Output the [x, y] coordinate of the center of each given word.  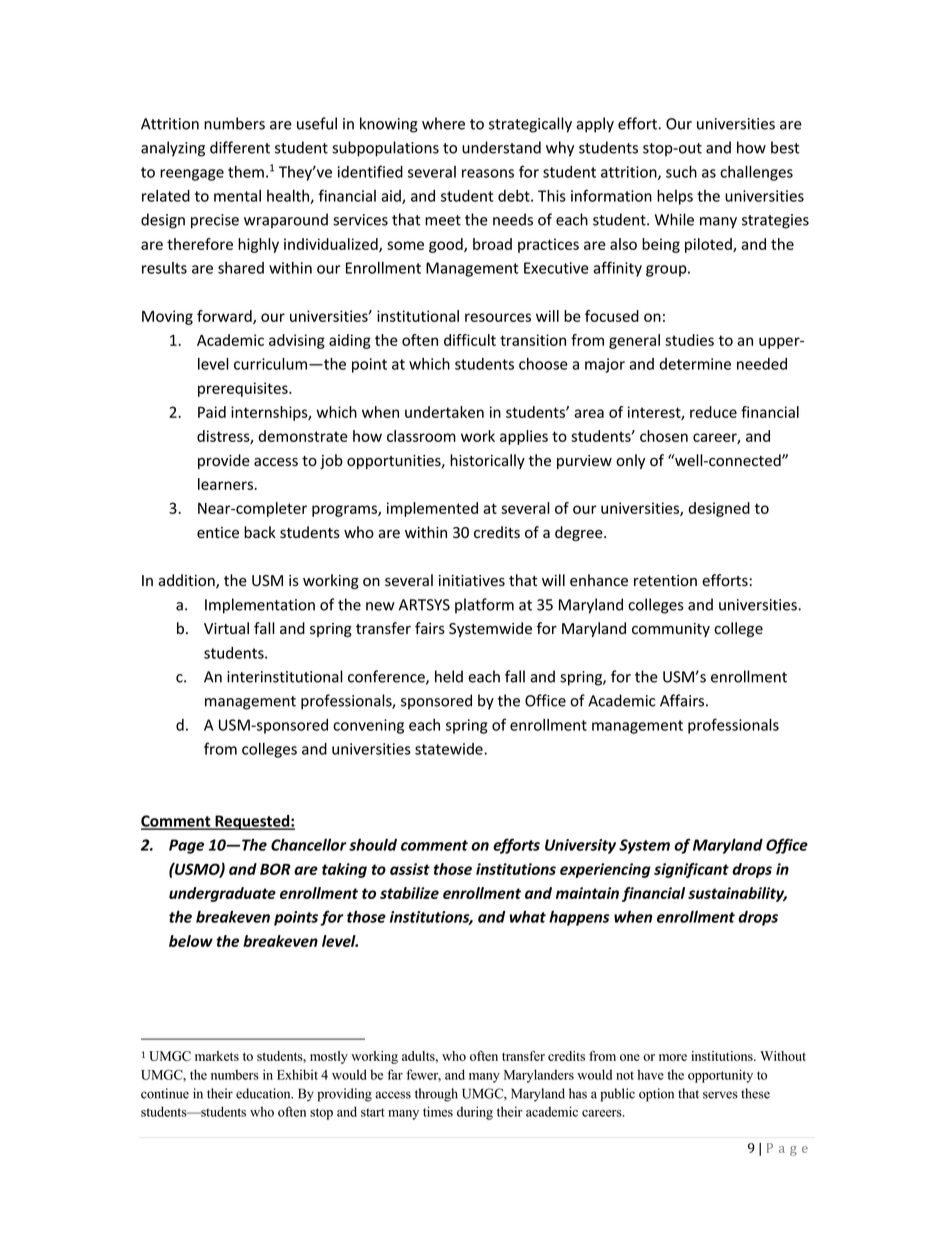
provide [224, 461]
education [264, 1093]
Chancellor [309, 844]
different [240, 147]
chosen [664, 436]
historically [487, 461]
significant [691, 870]
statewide [450, 749]
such [681, 171]
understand [501, 147]
